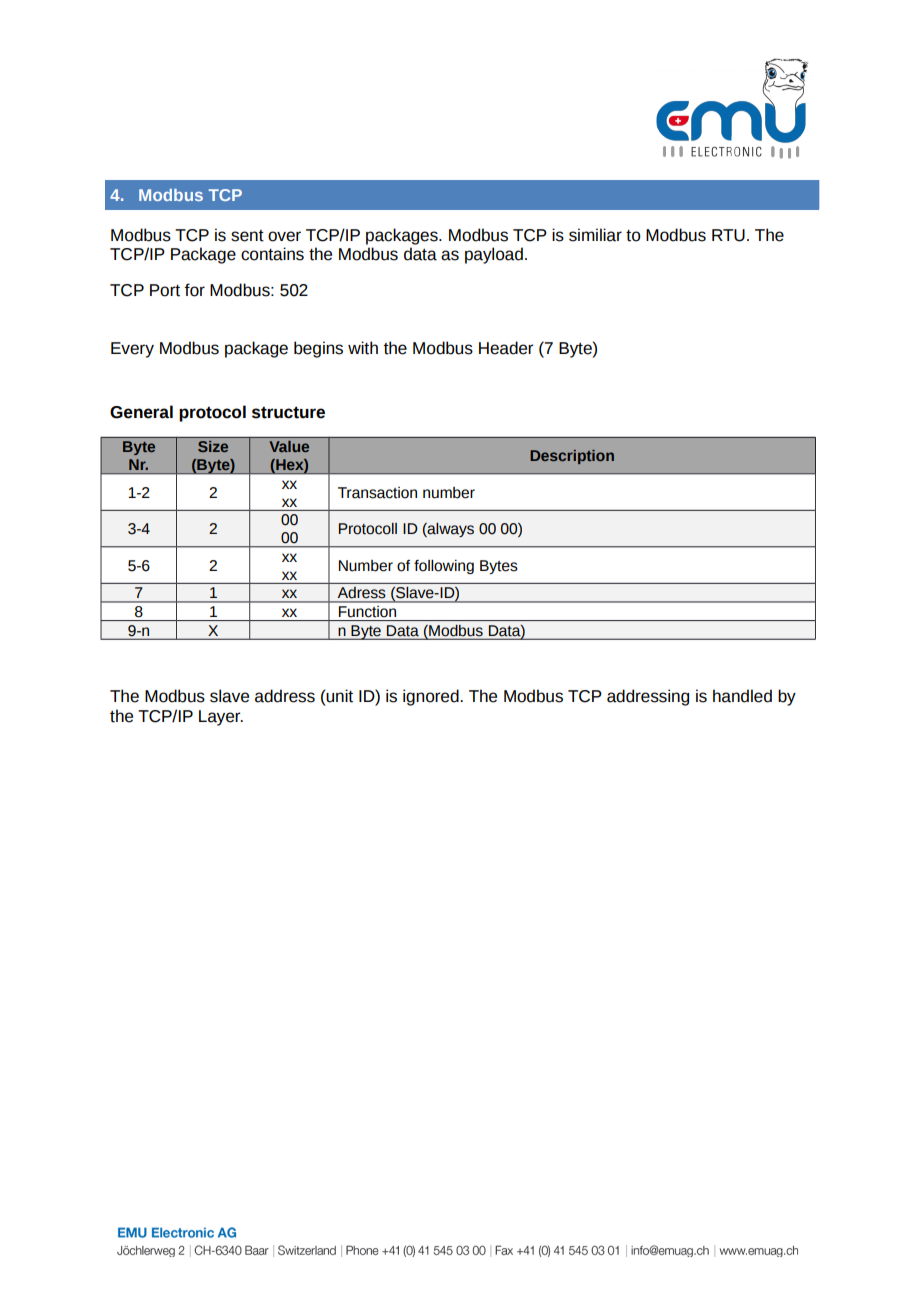 This document has height=1308, width=924. What do you see at coordinates (247, 236) in the document?
I see `sent` at bounding box center [247, 236].
